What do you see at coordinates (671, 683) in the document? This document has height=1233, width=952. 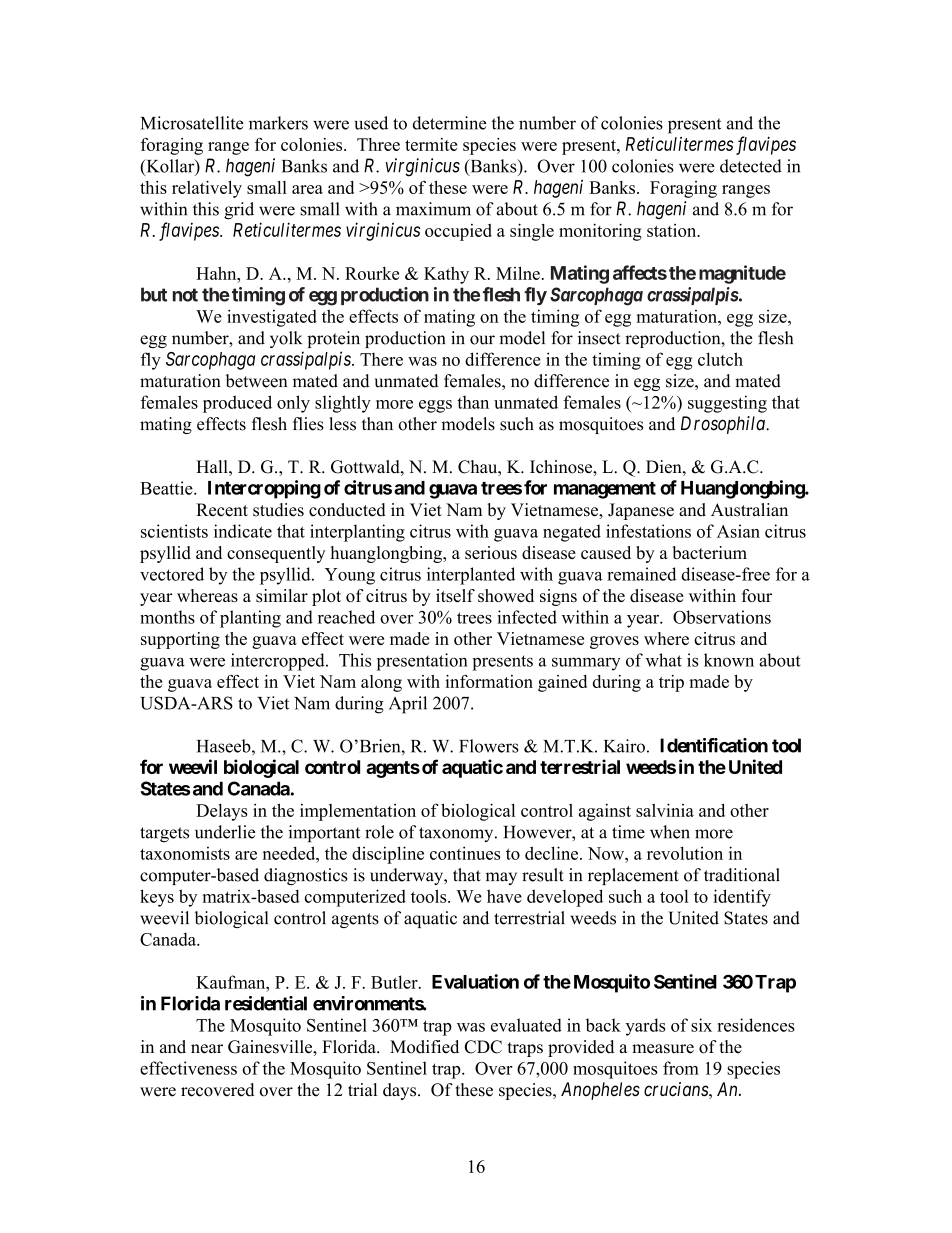 I see `trip` at bounding box center [671, 683].
